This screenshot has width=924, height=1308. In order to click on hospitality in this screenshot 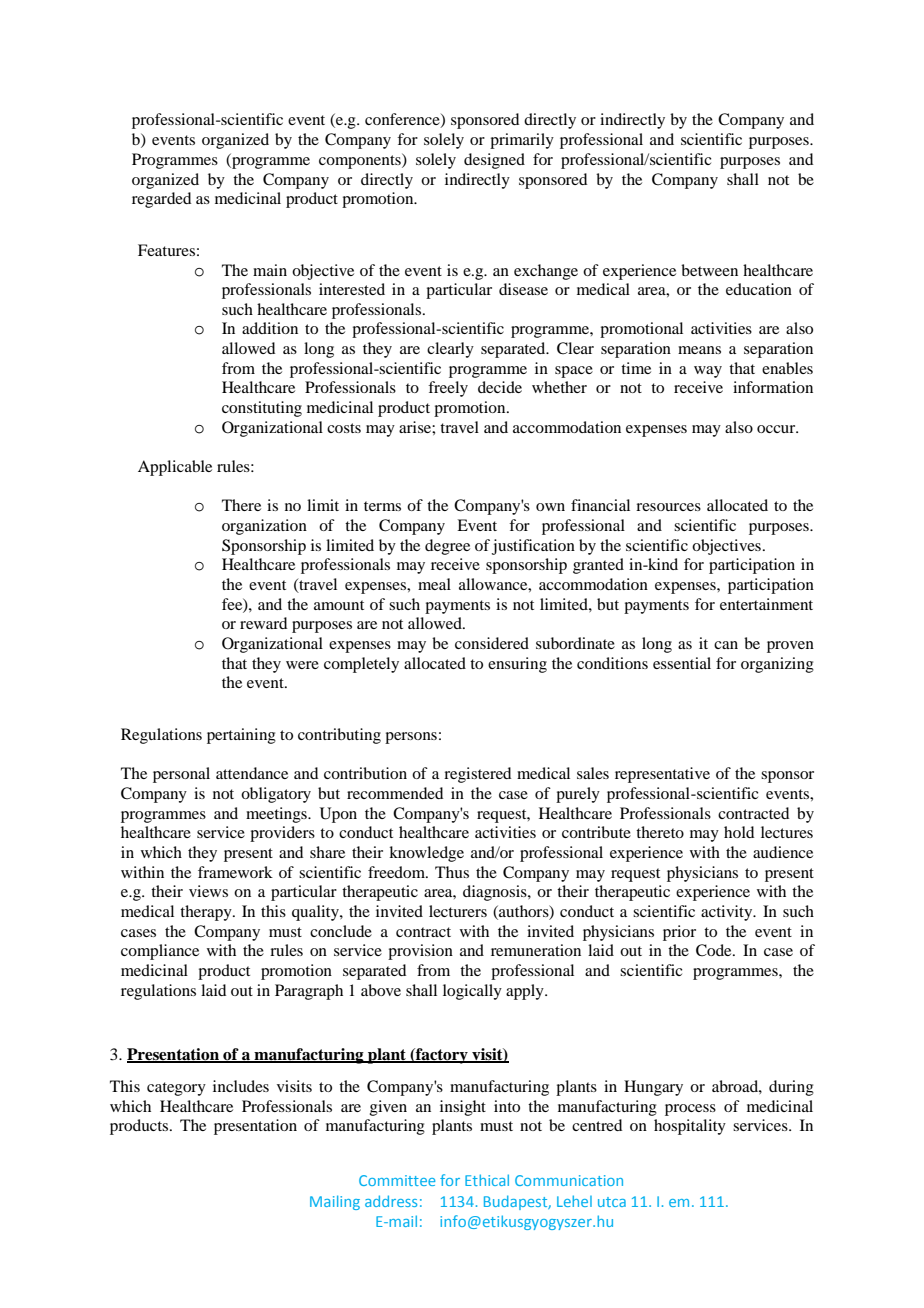, I will do `click(690, 1127)`.
